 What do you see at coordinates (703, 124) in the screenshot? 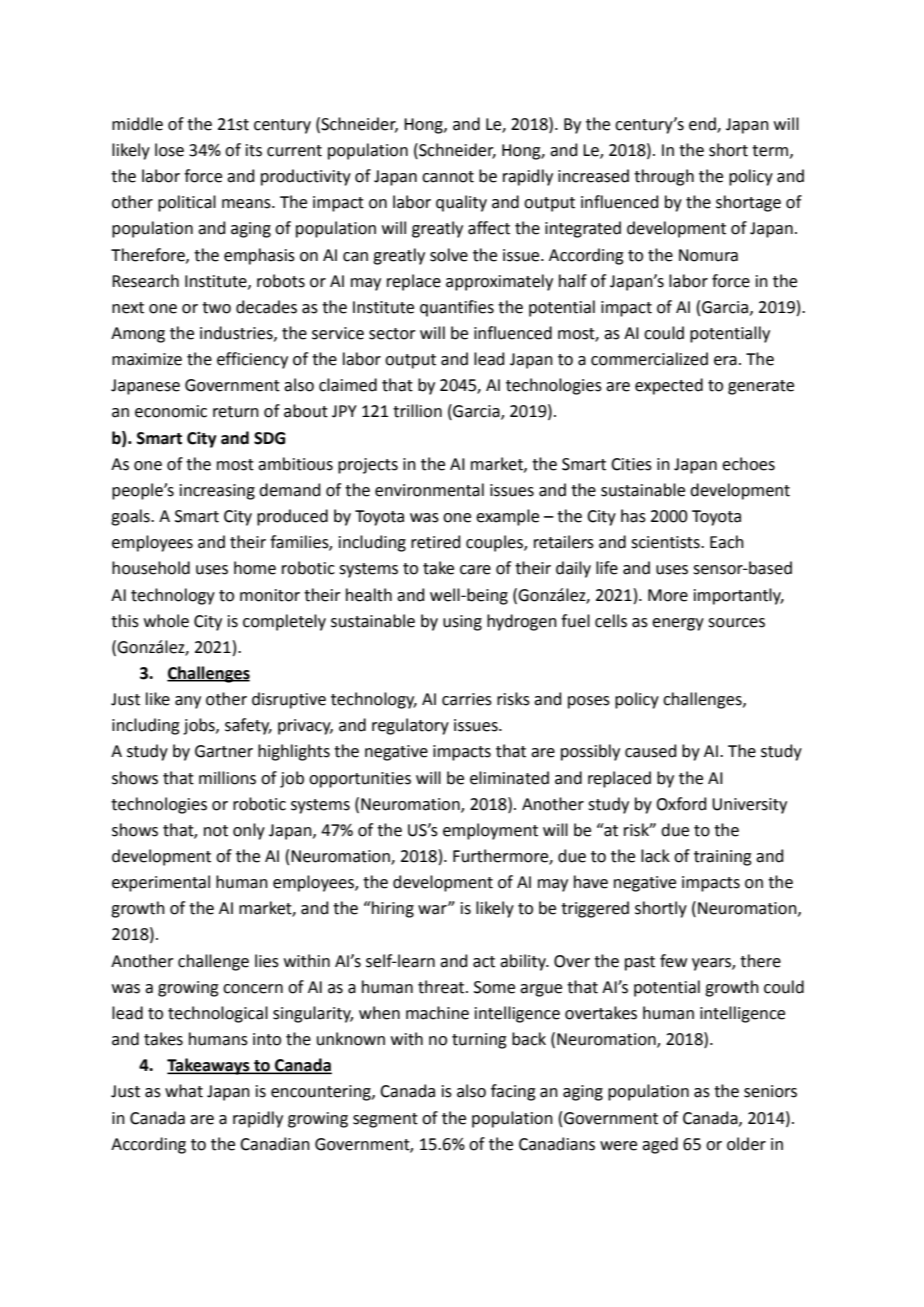
I see `end` at bounding box center [703, 124].
